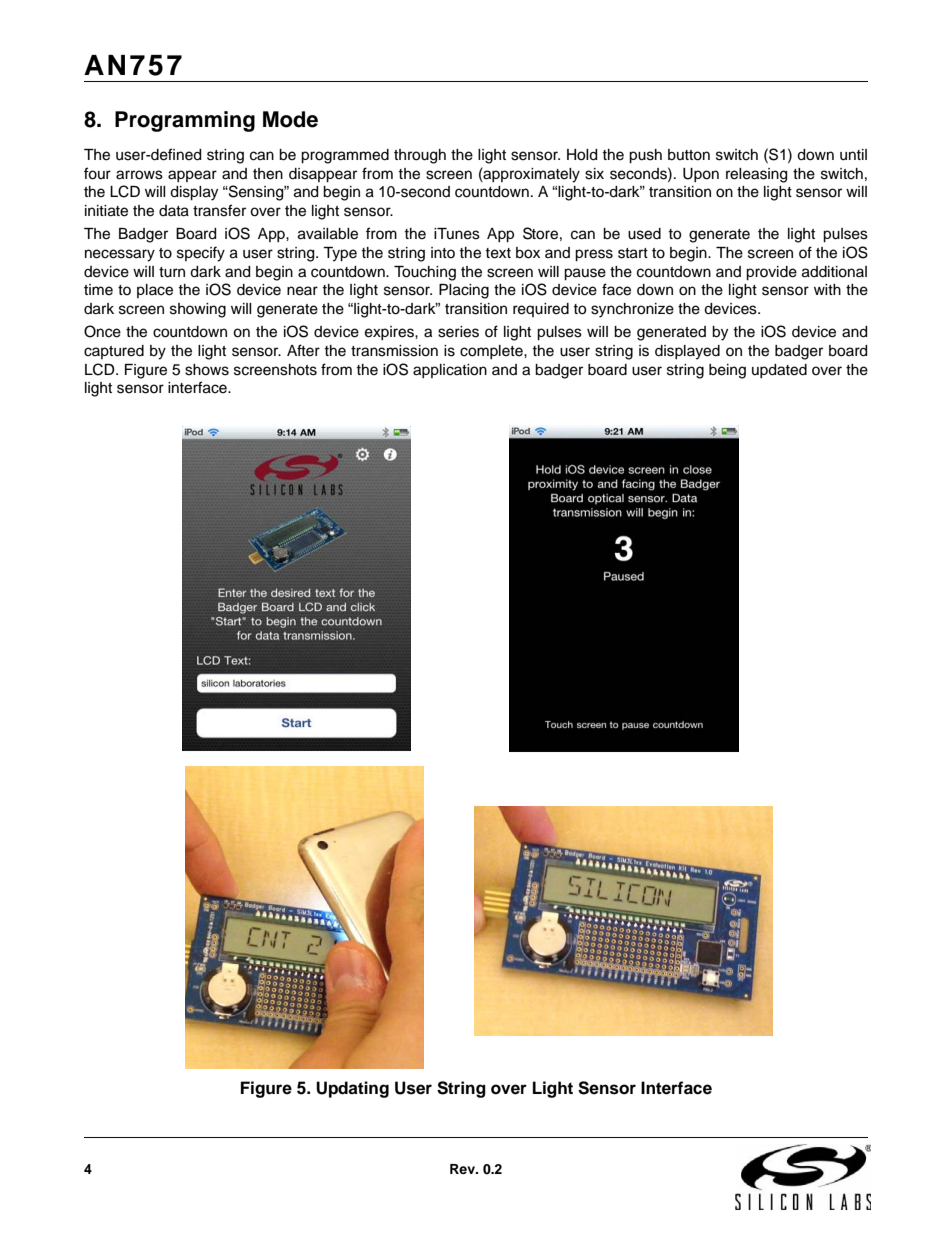 The height and width of the screenshot is (1233, 952). Describe the element at coordinates (185, 121) in the screenshot. I see `Programming` at that location.
